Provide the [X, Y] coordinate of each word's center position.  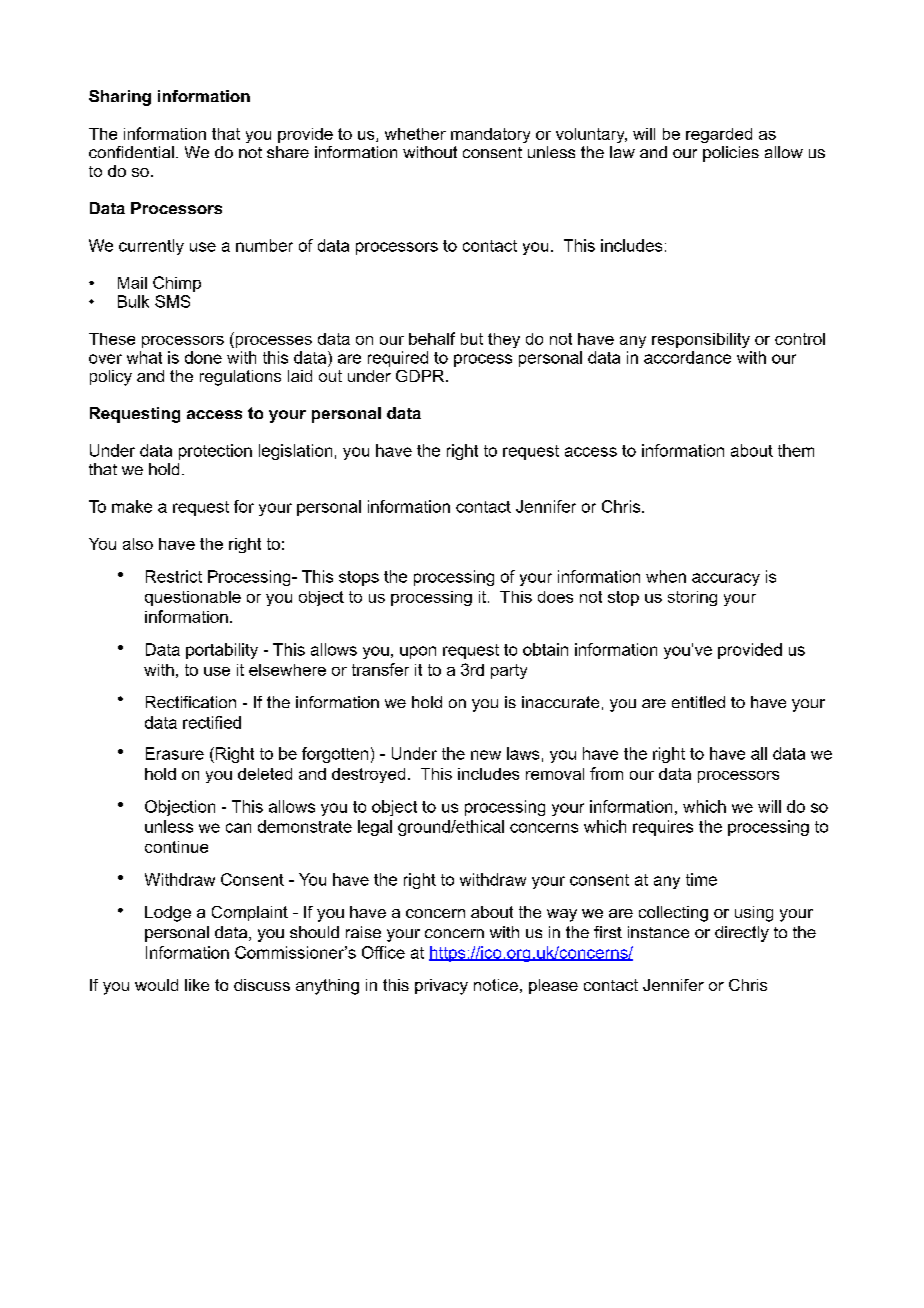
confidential [131, 152]
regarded [719, 135]
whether [415, 134]
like [197, 985]
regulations [240, 378]
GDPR [421, 376]
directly [742, 934]
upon [418, 652]
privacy [441, 987]
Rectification [191, 702]
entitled [698, 702]
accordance [687, 357]
